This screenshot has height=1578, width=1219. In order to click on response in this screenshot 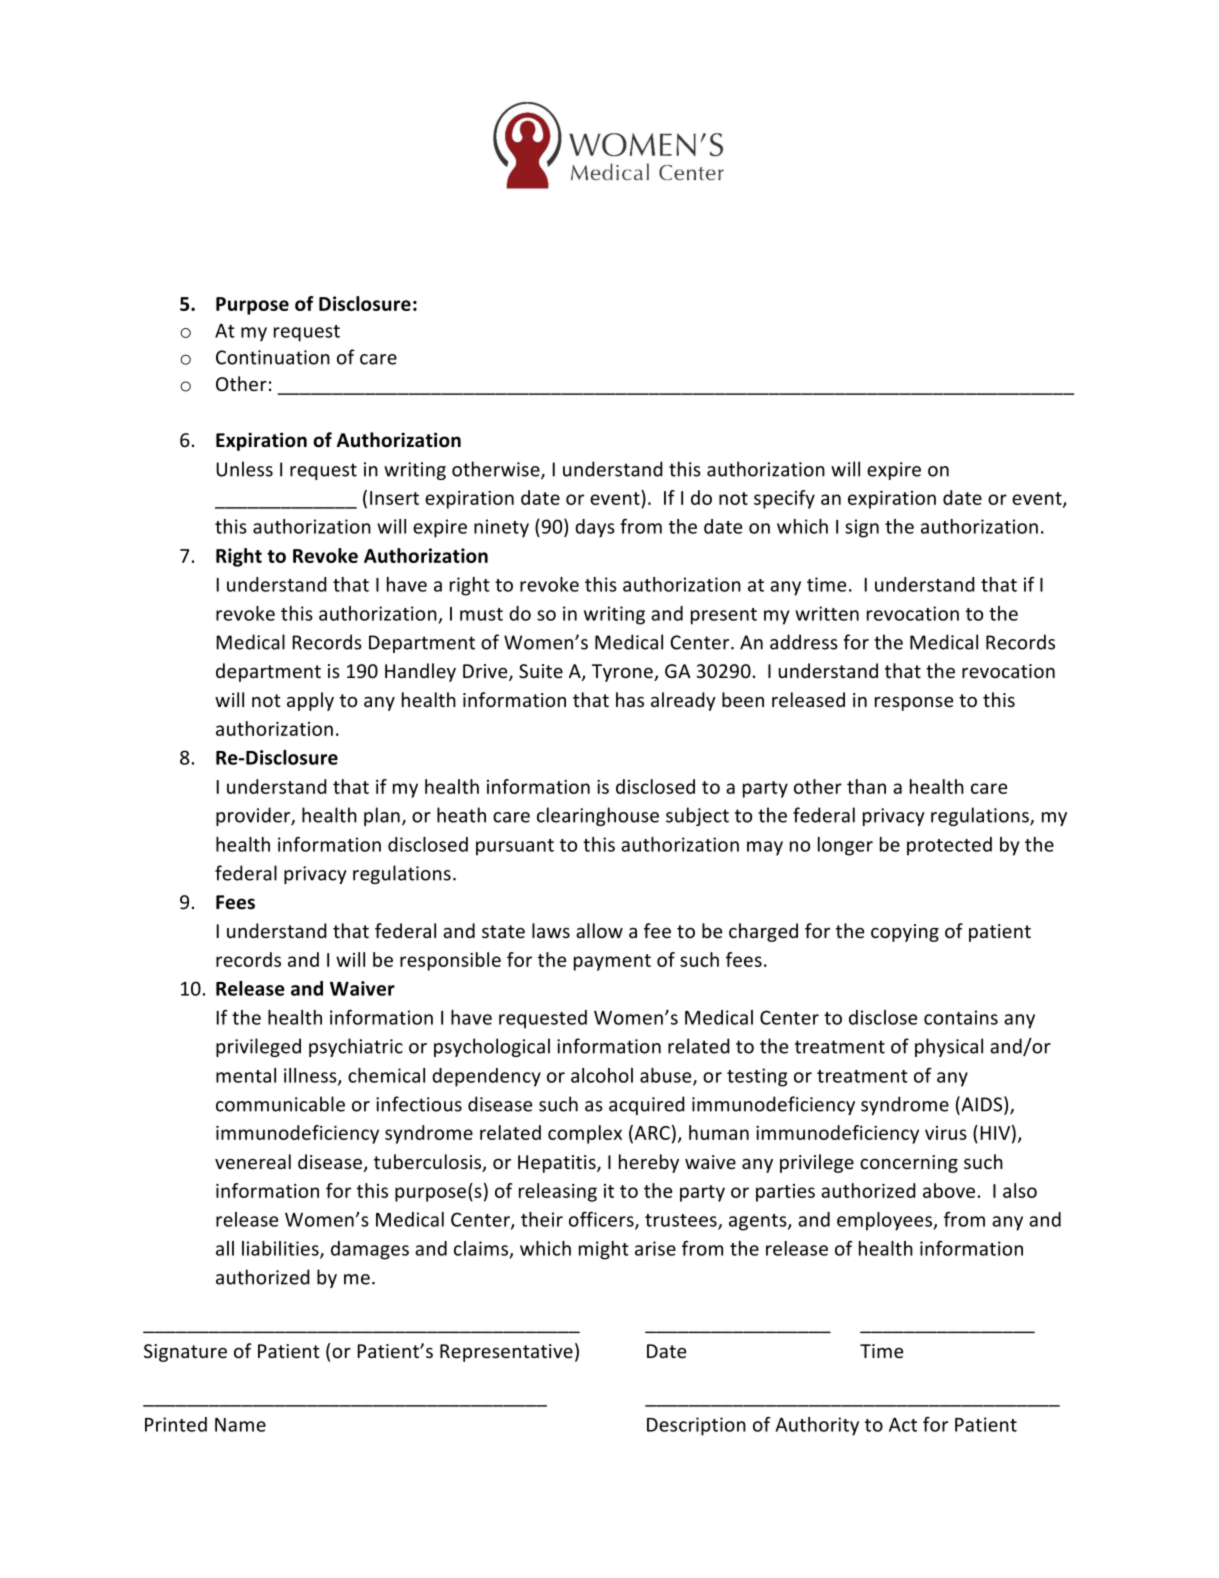, I will do `click(914, 704)`.
